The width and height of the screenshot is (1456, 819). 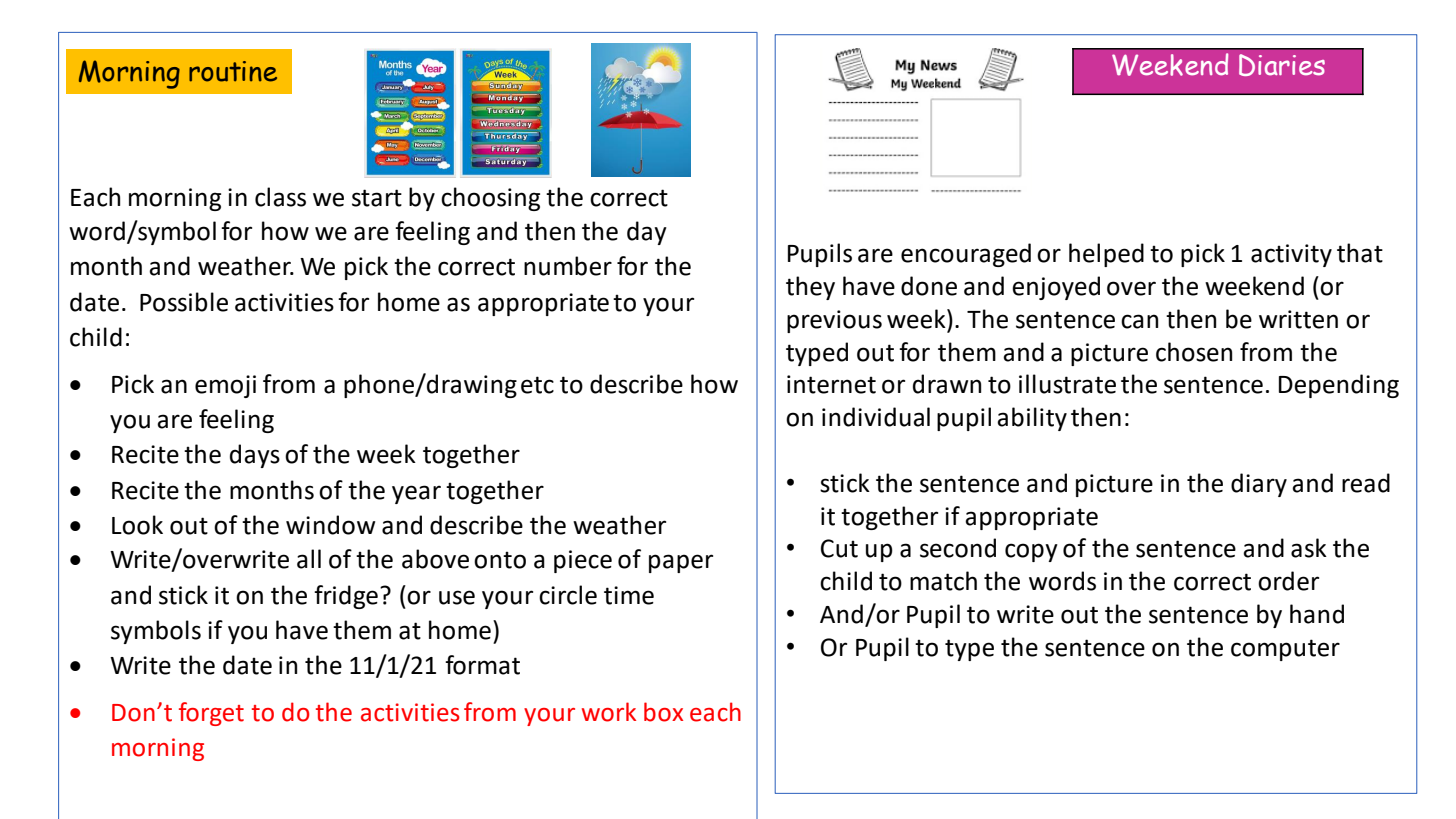 What do you see at coordinates (490, 199) in the screenshot?
I see `choosing` at bounding box center [490, 199].
